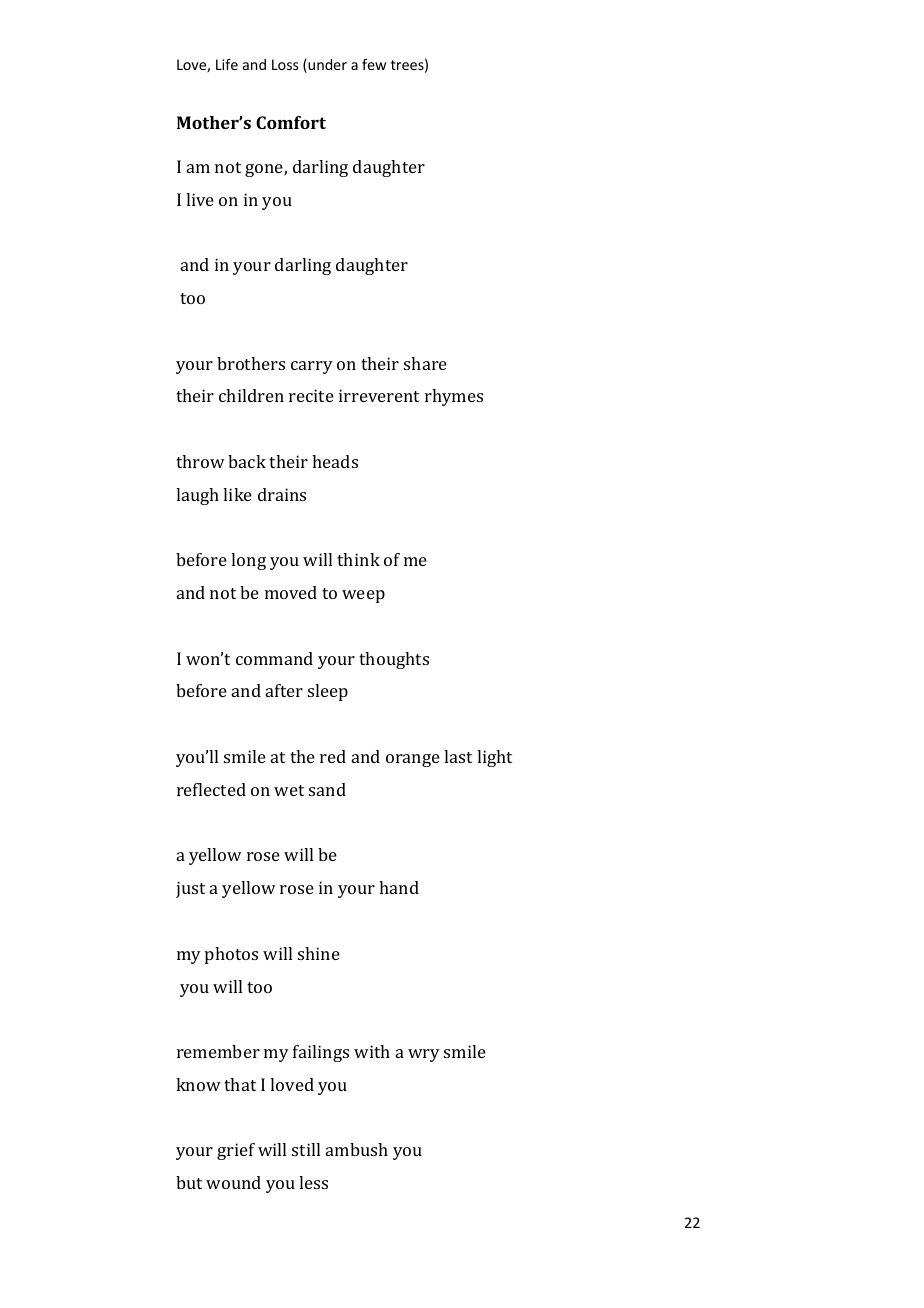 Image resolution: width=924 pixels, height=1308 pixels. What do you see at coordinates (326, 66) in the image?
I see `under` at bounding box center [326, 66].
